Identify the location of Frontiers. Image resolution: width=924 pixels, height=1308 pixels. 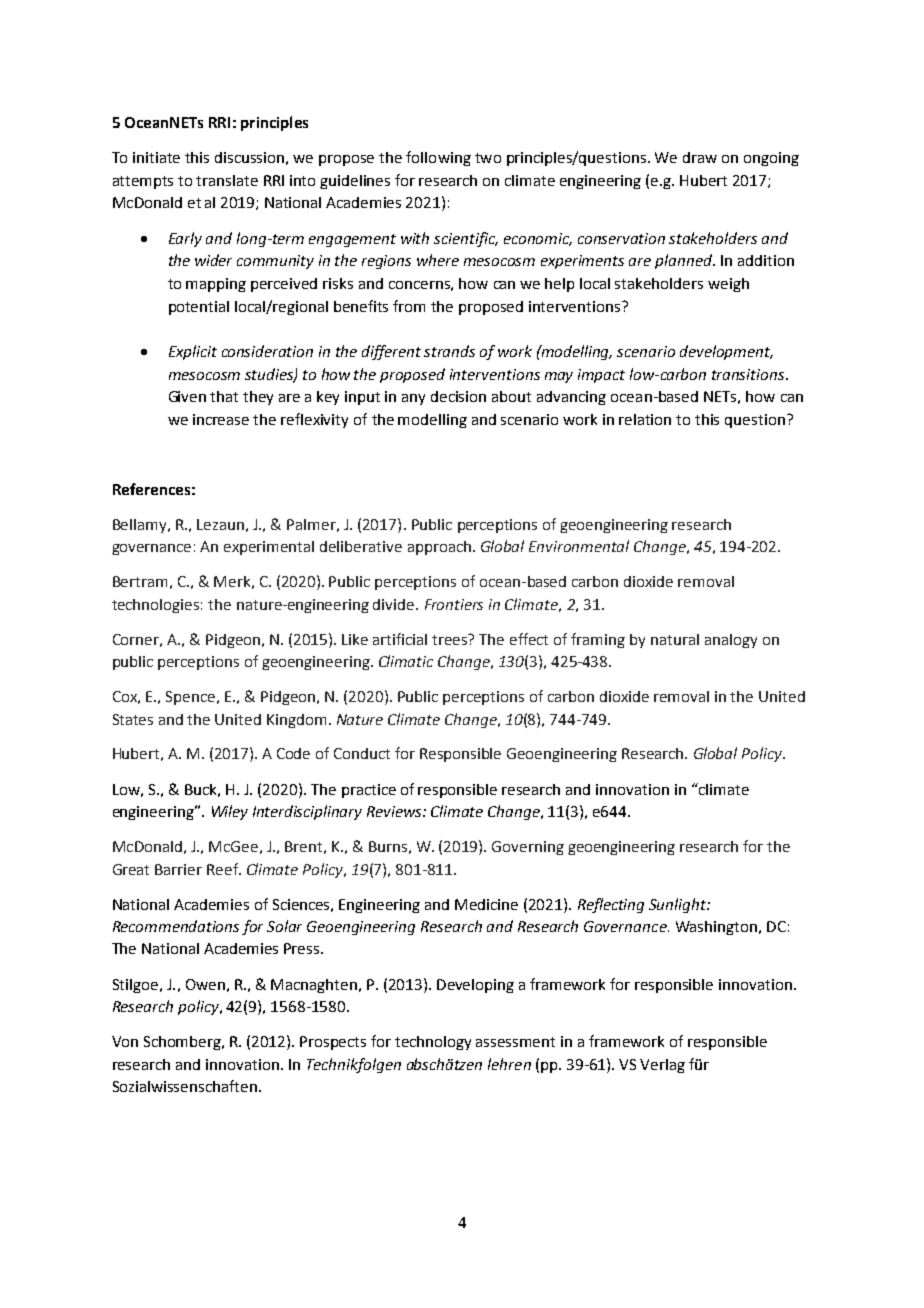
(454, 604).
